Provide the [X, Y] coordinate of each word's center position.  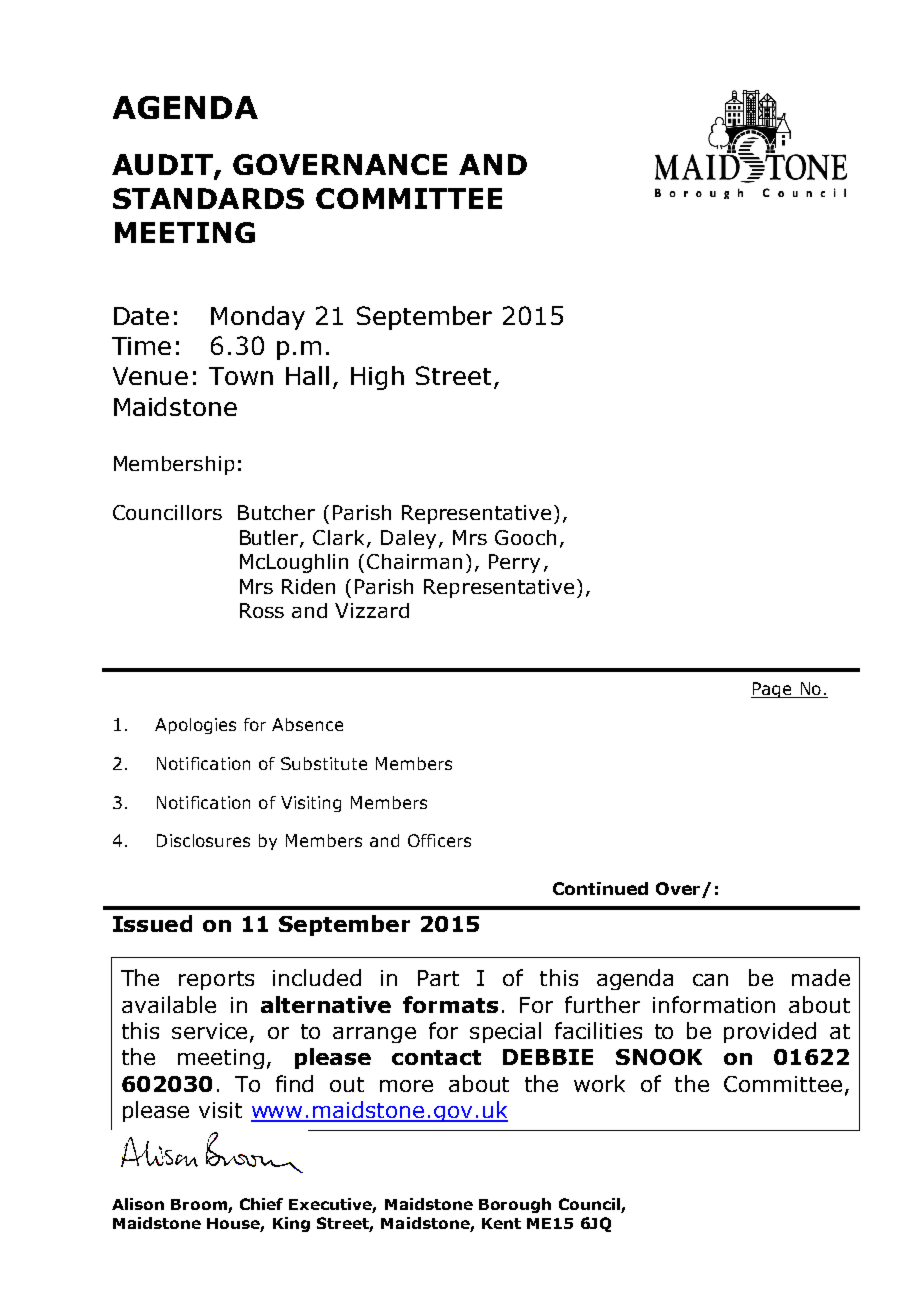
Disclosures [203, 840]
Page [772, 690]
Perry [514, 563]
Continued [600, 888]
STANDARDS [208, 198]
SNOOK [659, 1057]
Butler [270, 538]
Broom [200, 1206]
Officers [439, 840]
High [377, 378]
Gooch [525, 537]
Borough [515, 1205]
